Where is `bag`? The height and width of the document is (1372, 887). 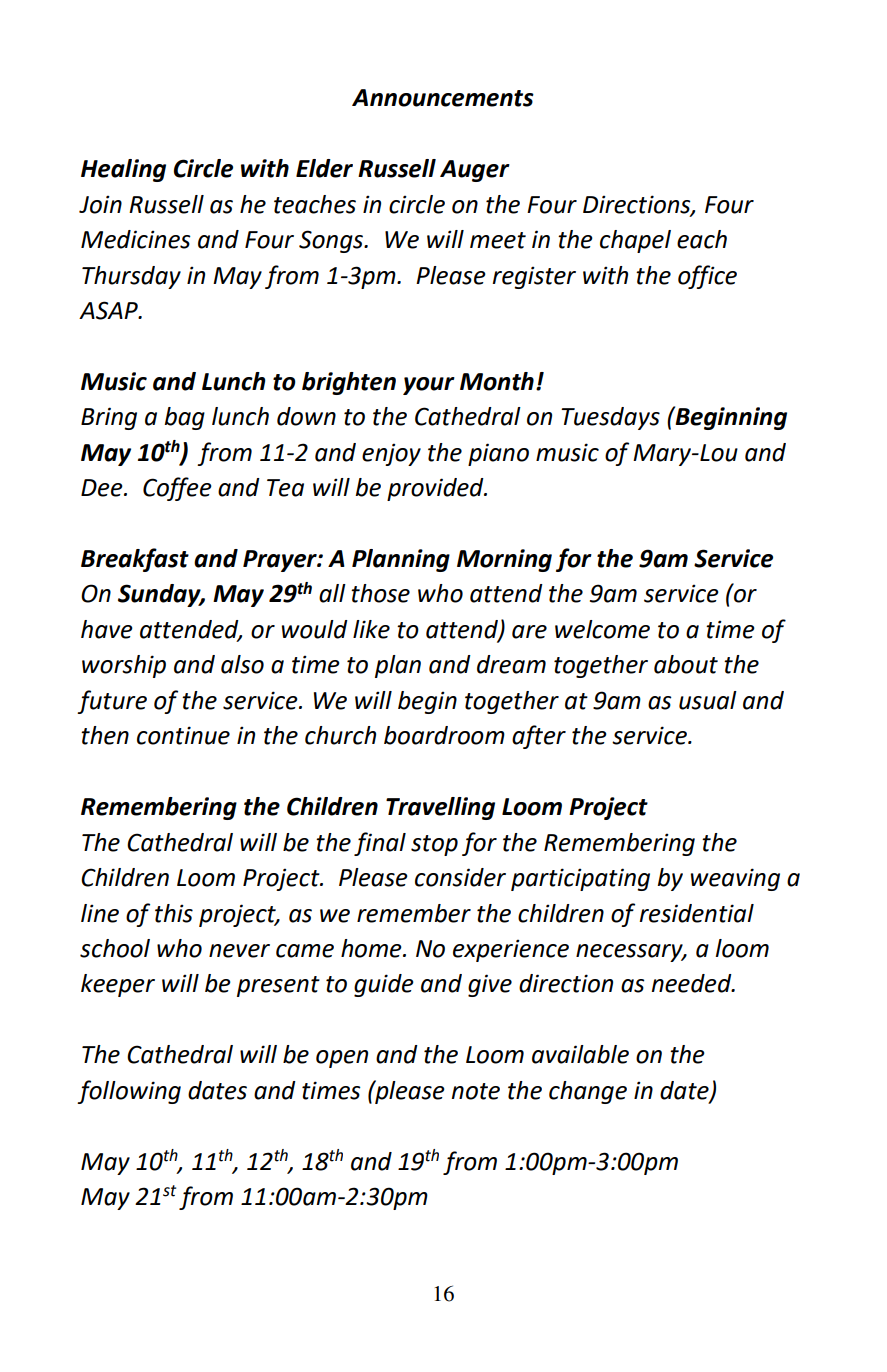 bag is located at coordinates (184, 418).
